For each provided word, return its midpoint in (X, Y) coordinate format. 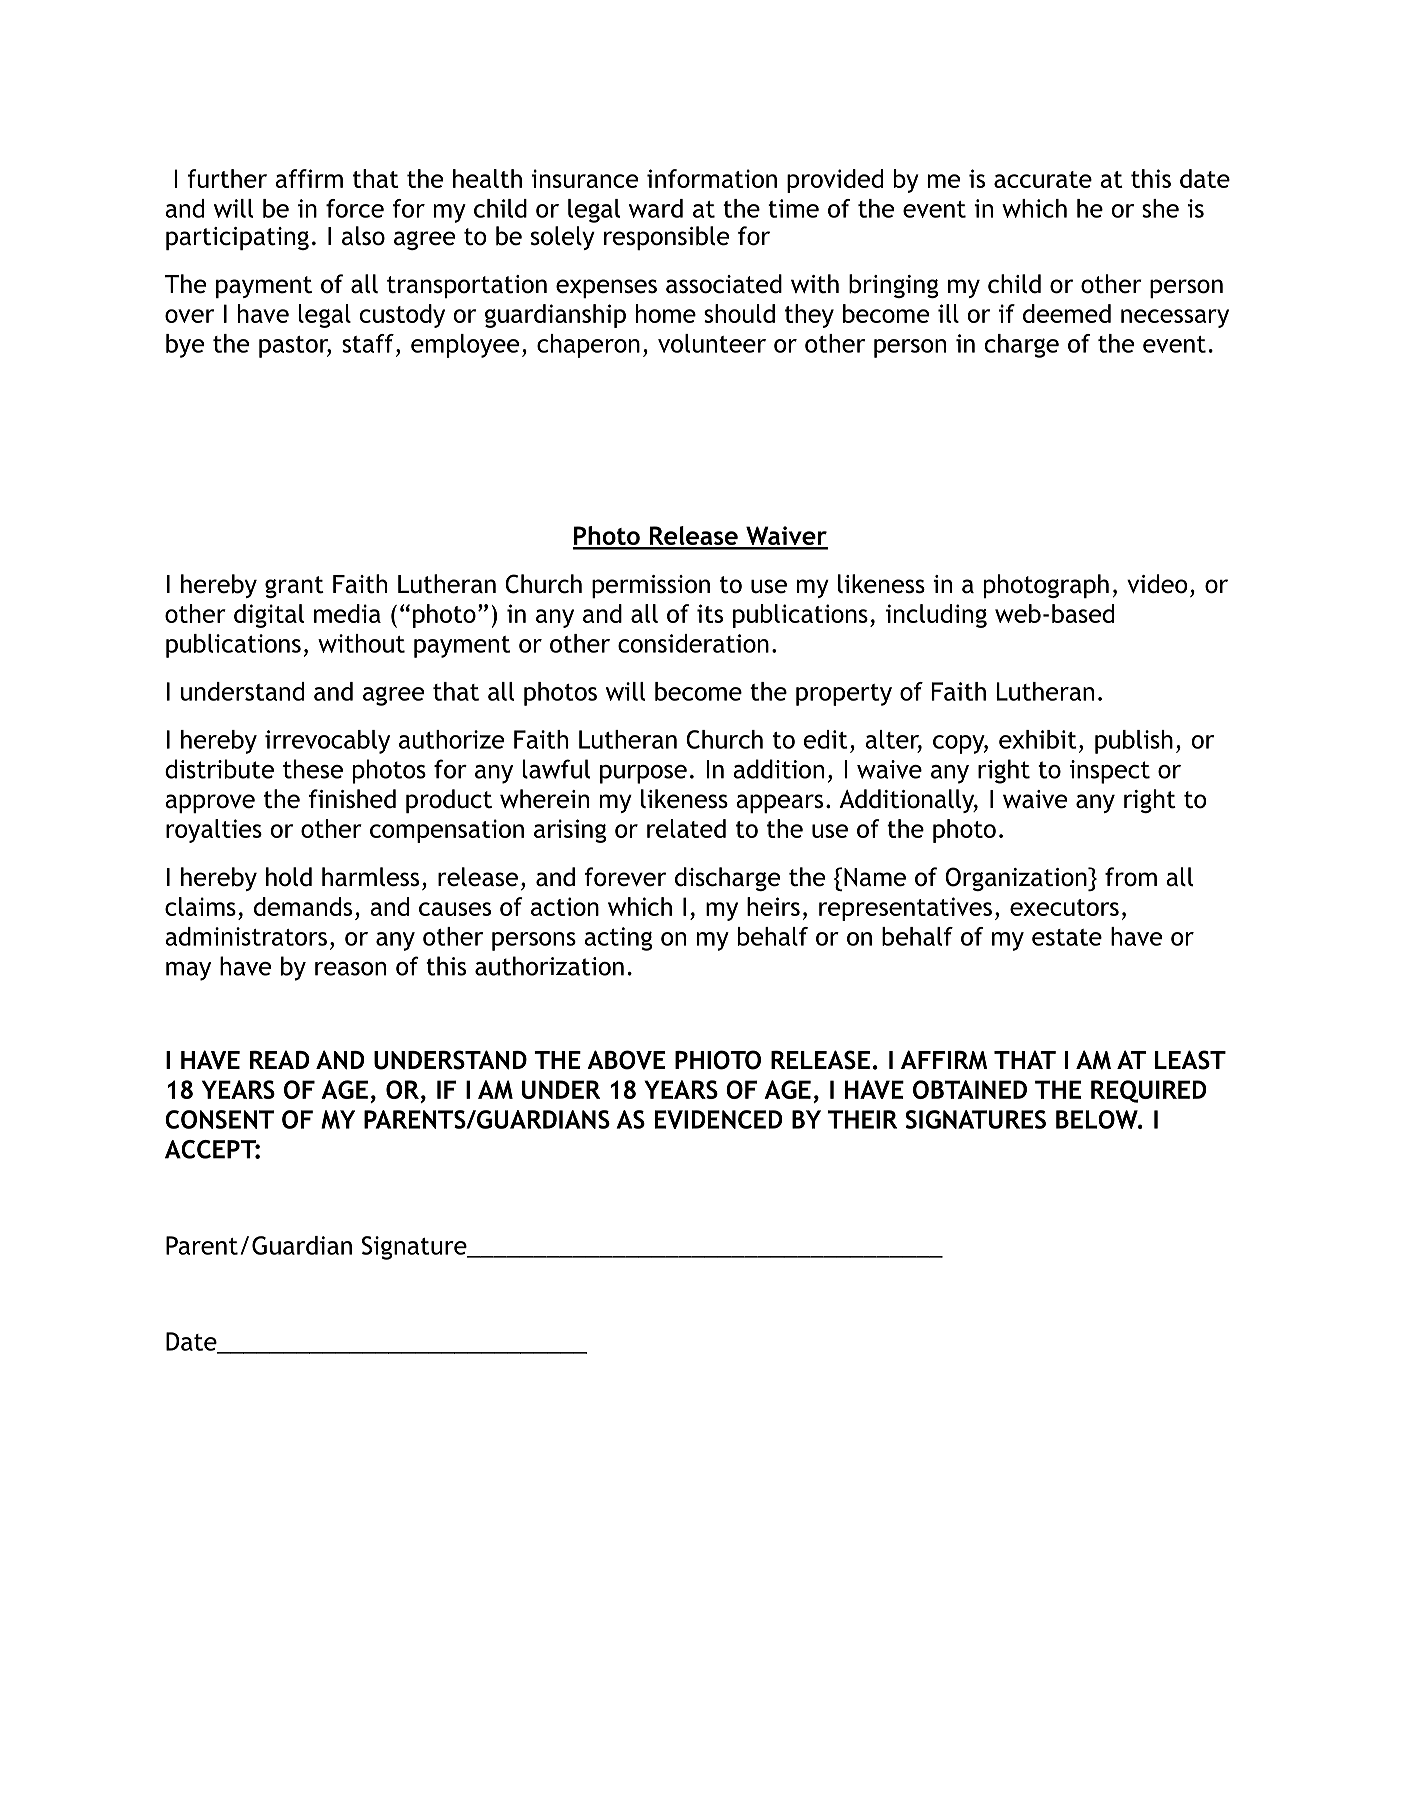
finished (352, 799)
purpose (643, 774)
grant (294, 587)
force (355, 208)
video (1157, 584)
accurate (1043, 179)
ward (656, 208)
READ (279, 1059)
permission (651, 586)
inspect (1110, 772)
